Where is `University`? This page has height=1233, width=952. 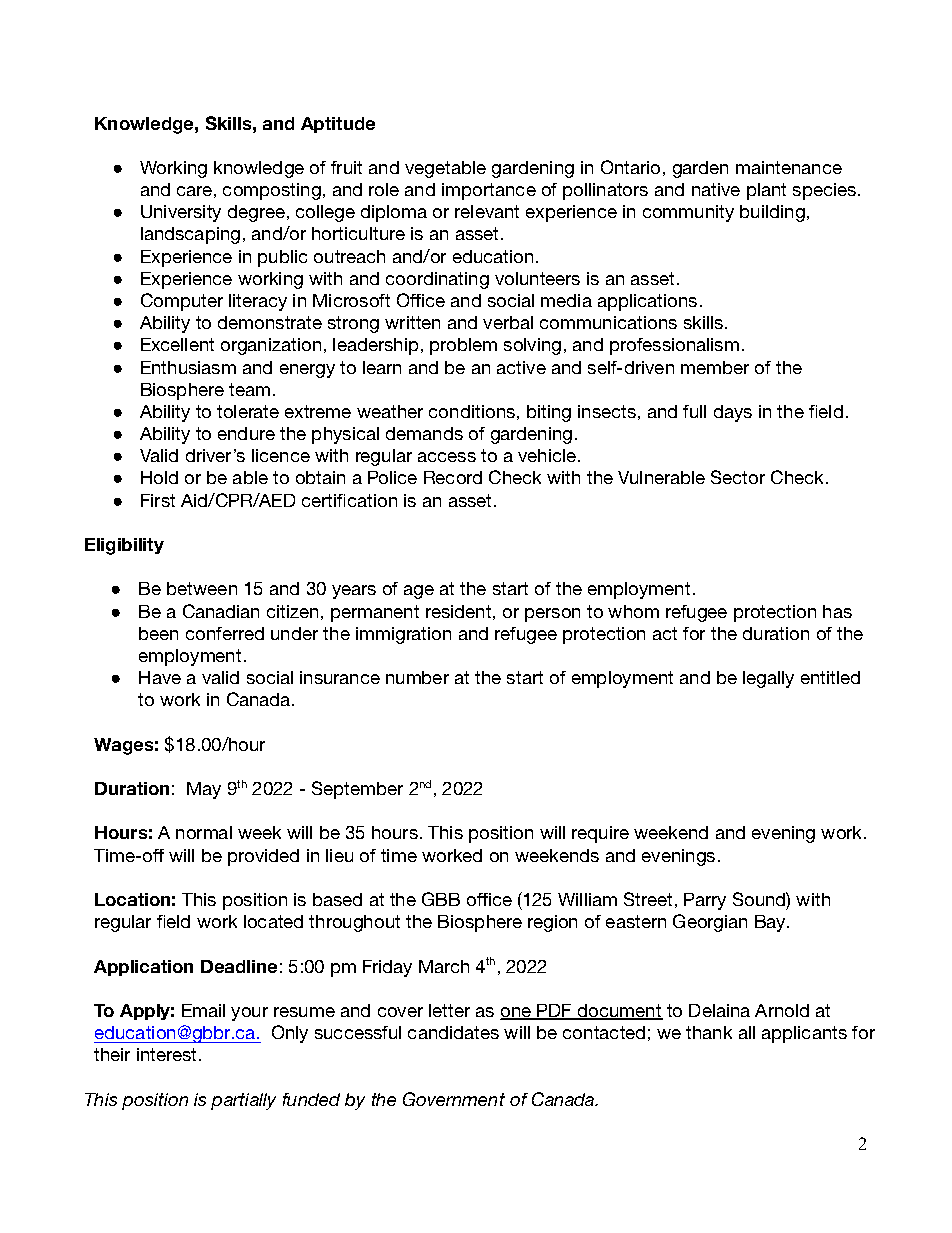
University is located at coordinates (181, 213).
